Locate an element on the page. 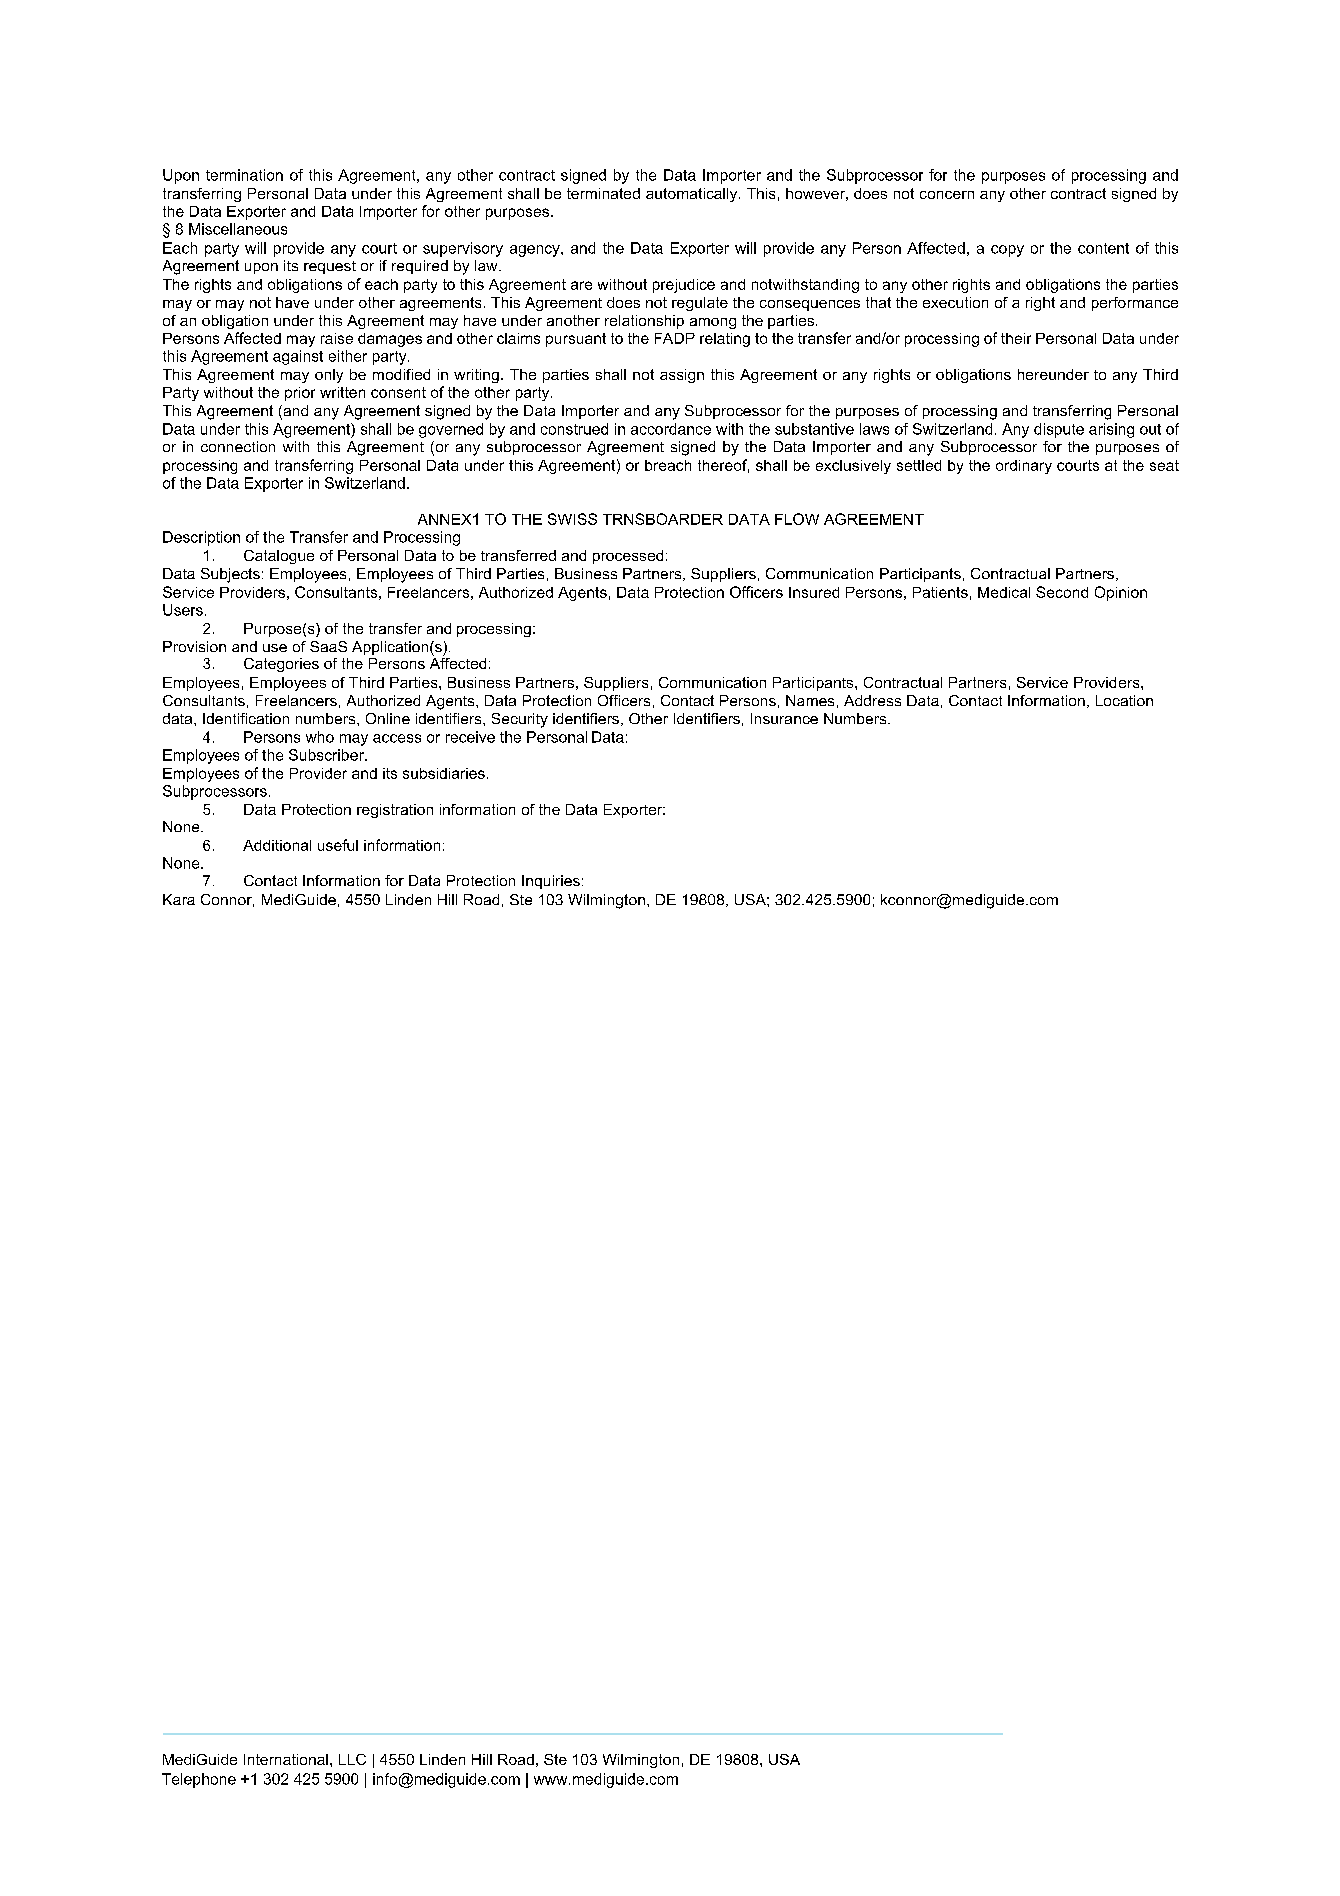 Image resolution: width=1340 pixels, height=1896 pixels. International is located at coordinates (286, 1759).
